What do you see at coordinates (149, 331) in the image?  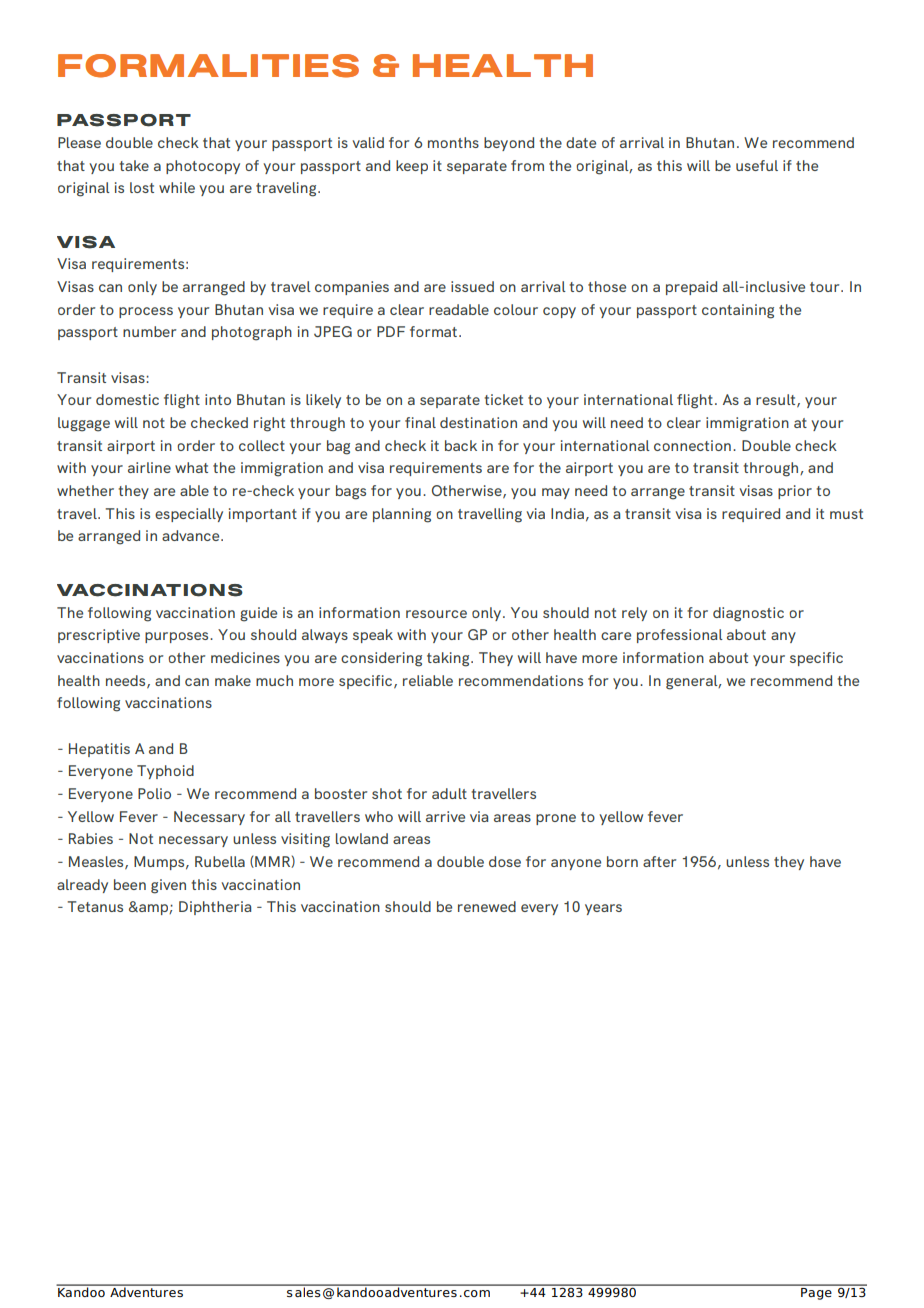 I see `number` at bounding box center [149, 331].
